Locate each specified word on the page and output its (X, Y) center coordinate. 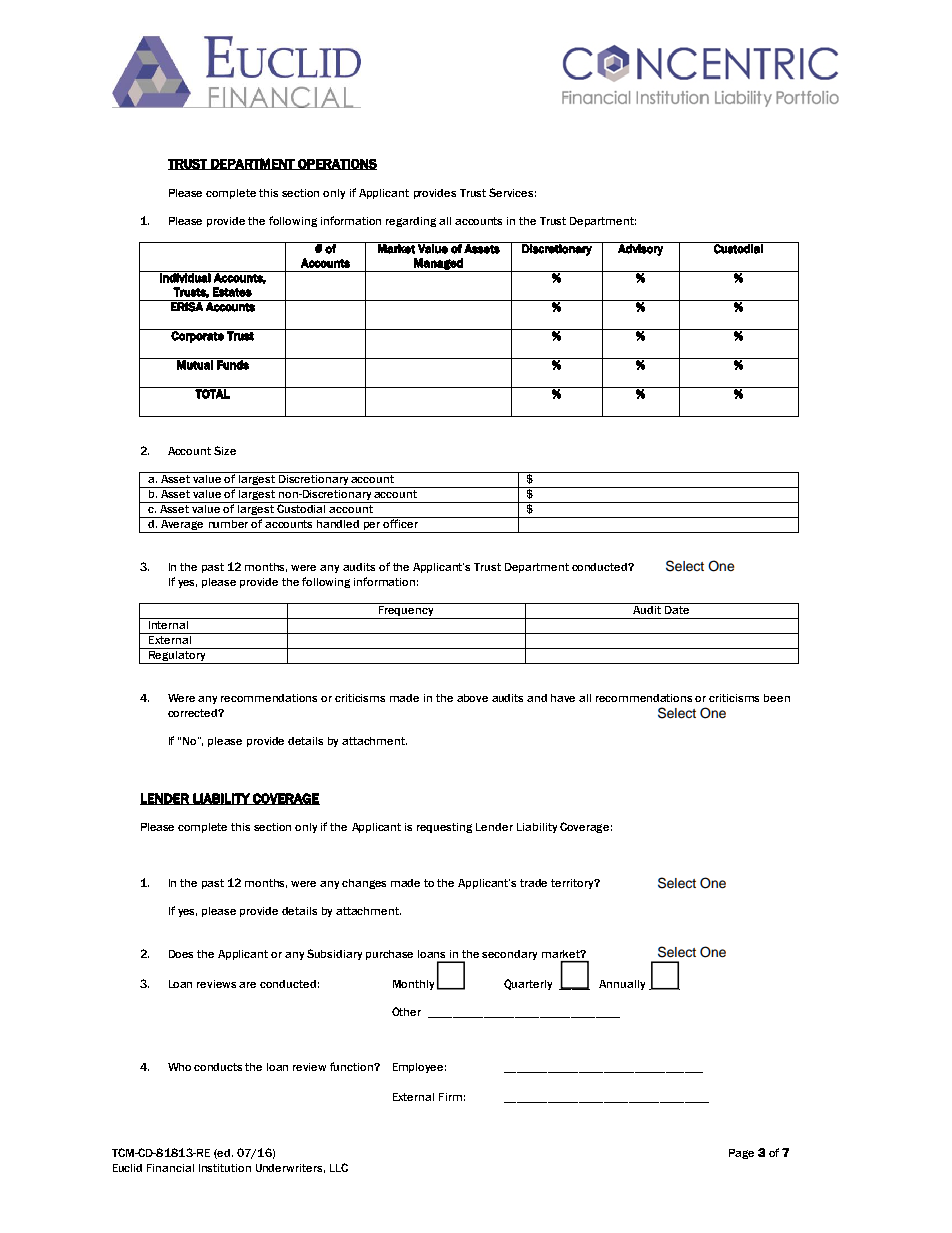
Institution (225, 1168)
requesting (444, 828)
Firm (450, 1097)
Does (181, 954)
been (777, 698)
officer (401, 522)
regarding (411, 222)
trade (533, 883)
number (228, 522)
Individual (185, 277)
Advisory (640, 249)
